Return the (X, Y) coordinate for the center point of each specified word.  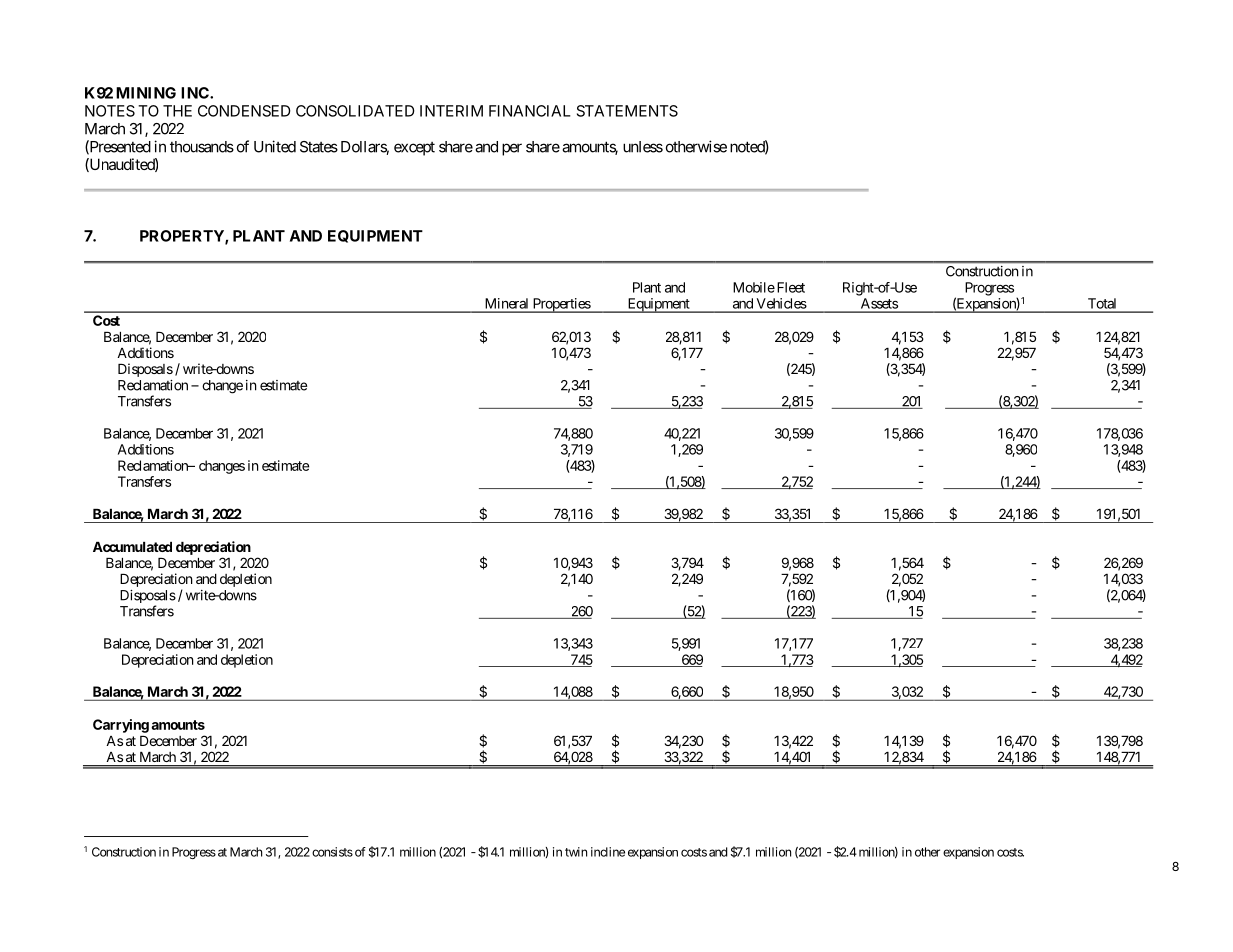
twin (576, 852)
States (319, 147)
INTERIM (451, 111)
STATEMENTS (627, 111)
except (414, 149)
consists (332, 852)
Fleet (789, 287)
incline (608, 852)
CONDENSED (244, 111)
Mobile (754, 287)
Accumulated (132, 547)
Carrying (121, 726)
